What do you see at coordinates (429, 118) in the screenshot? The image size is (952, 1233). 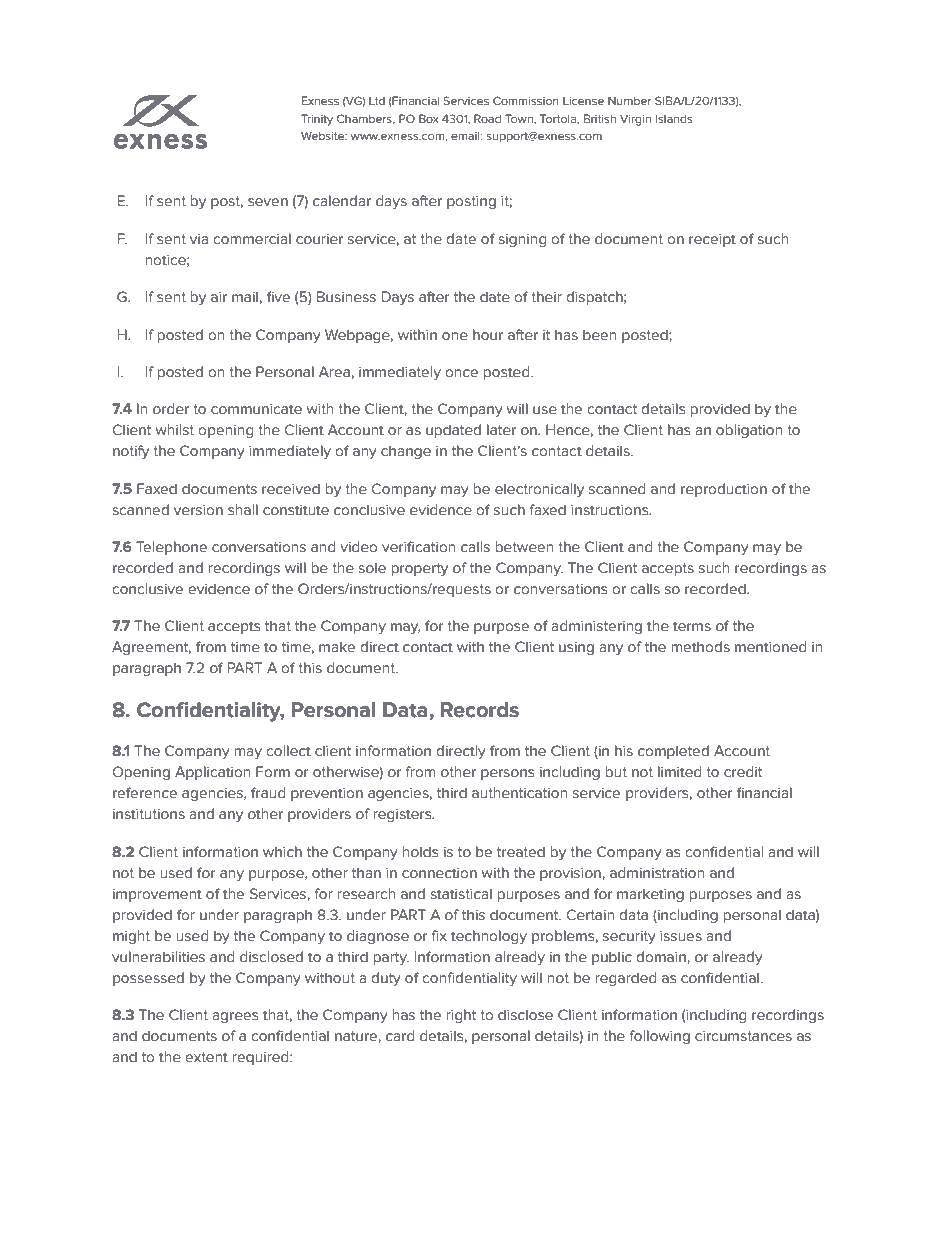 I see `Box` at bounding box center [429, 118].
